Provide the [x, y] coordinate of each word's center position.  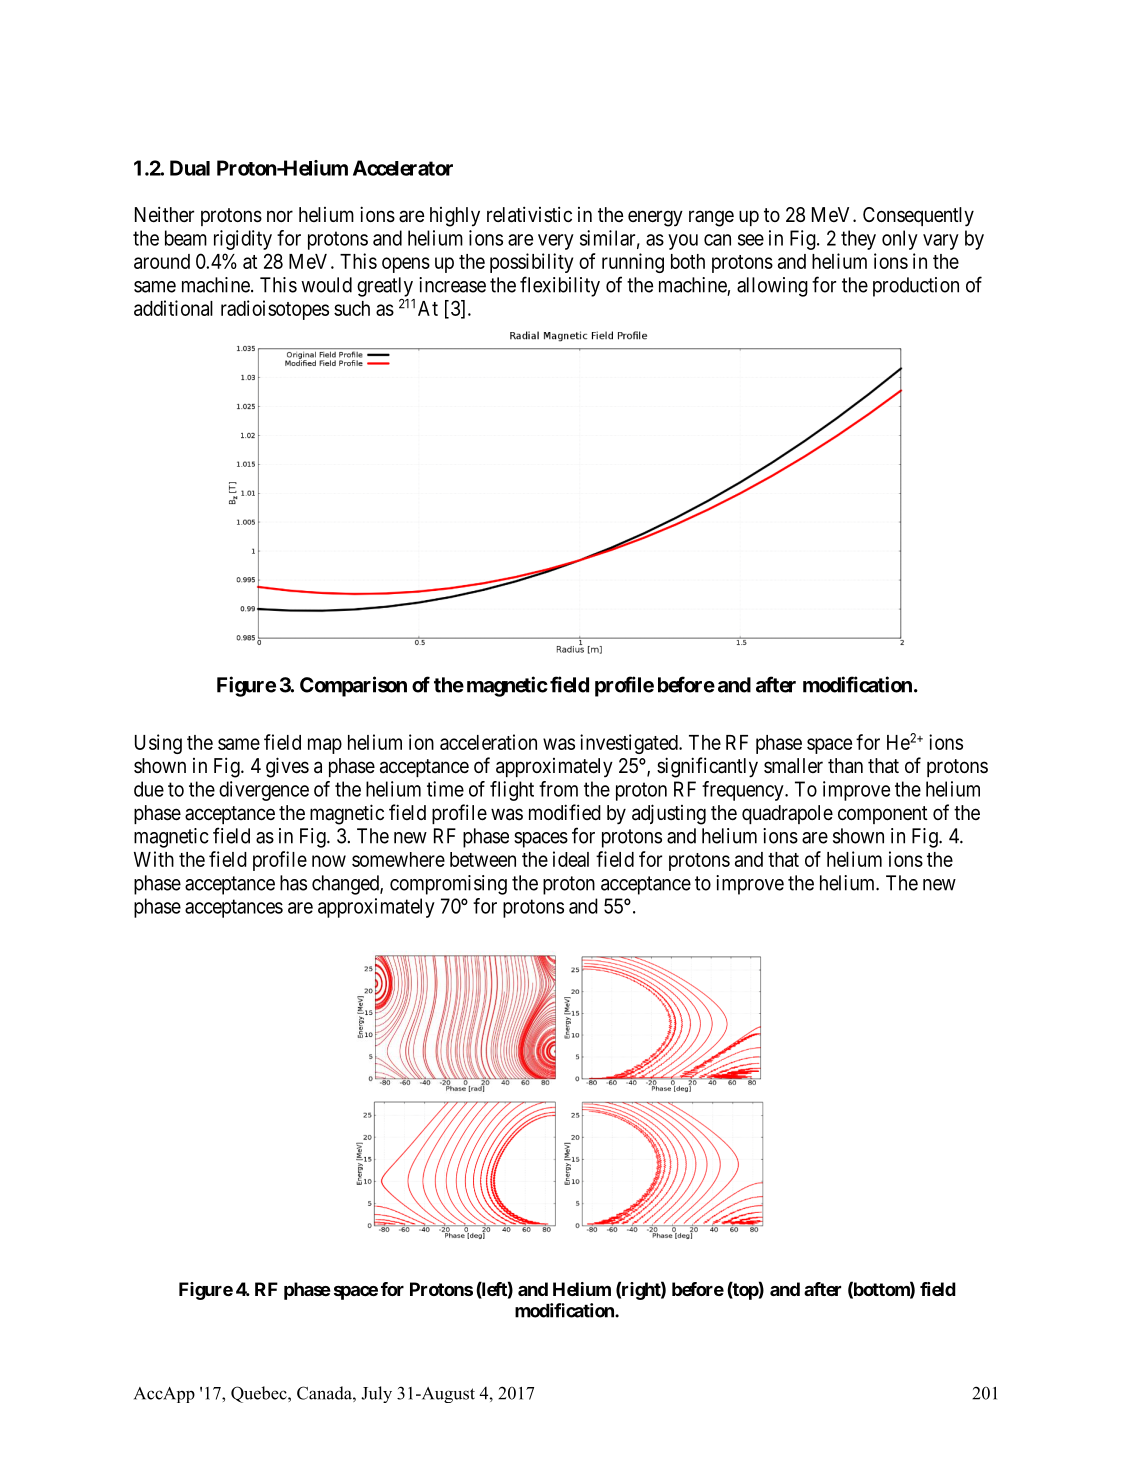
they [858, 240]
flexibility [560, 286]
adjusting [669, 814]
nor [280, 216]
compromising [448, 885]
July [376, 1394]
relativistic [529, 214]
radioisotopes [275, 310]
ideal [571, 859]
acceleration [488, 742]
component [883, 815]
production [916, 287]
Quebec [260, 1394]
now [329, 861]
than [845, 766]
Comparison [353, 686]
